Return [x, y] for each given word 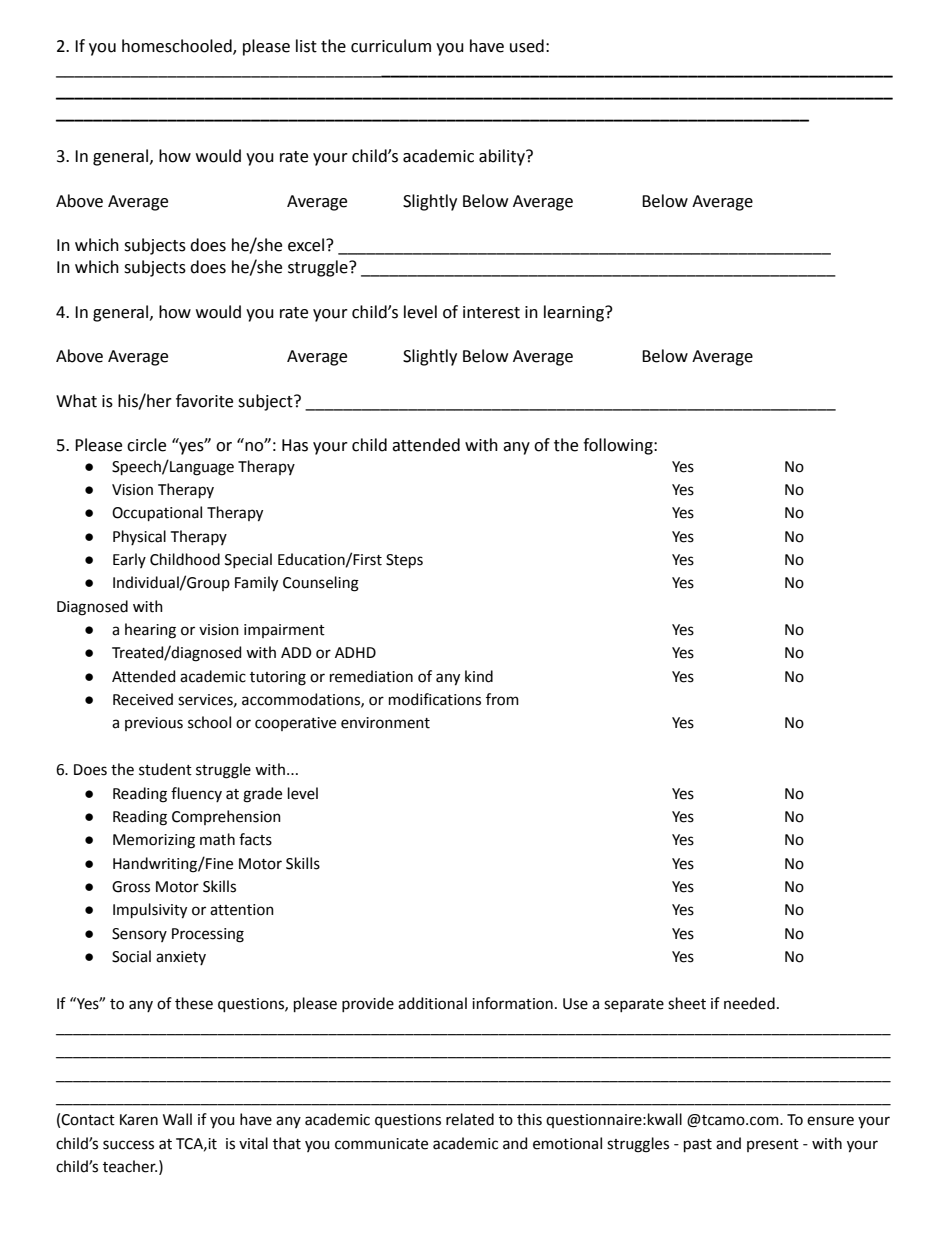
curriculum [391, 46]
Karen [139, 1120]
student [165, 769]
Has [295, 445]
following [619, 446]
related [470, 1119]
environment [385, 723]
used [527, 46]
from [502, 699]
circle [146, 445]
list [306, 46]
